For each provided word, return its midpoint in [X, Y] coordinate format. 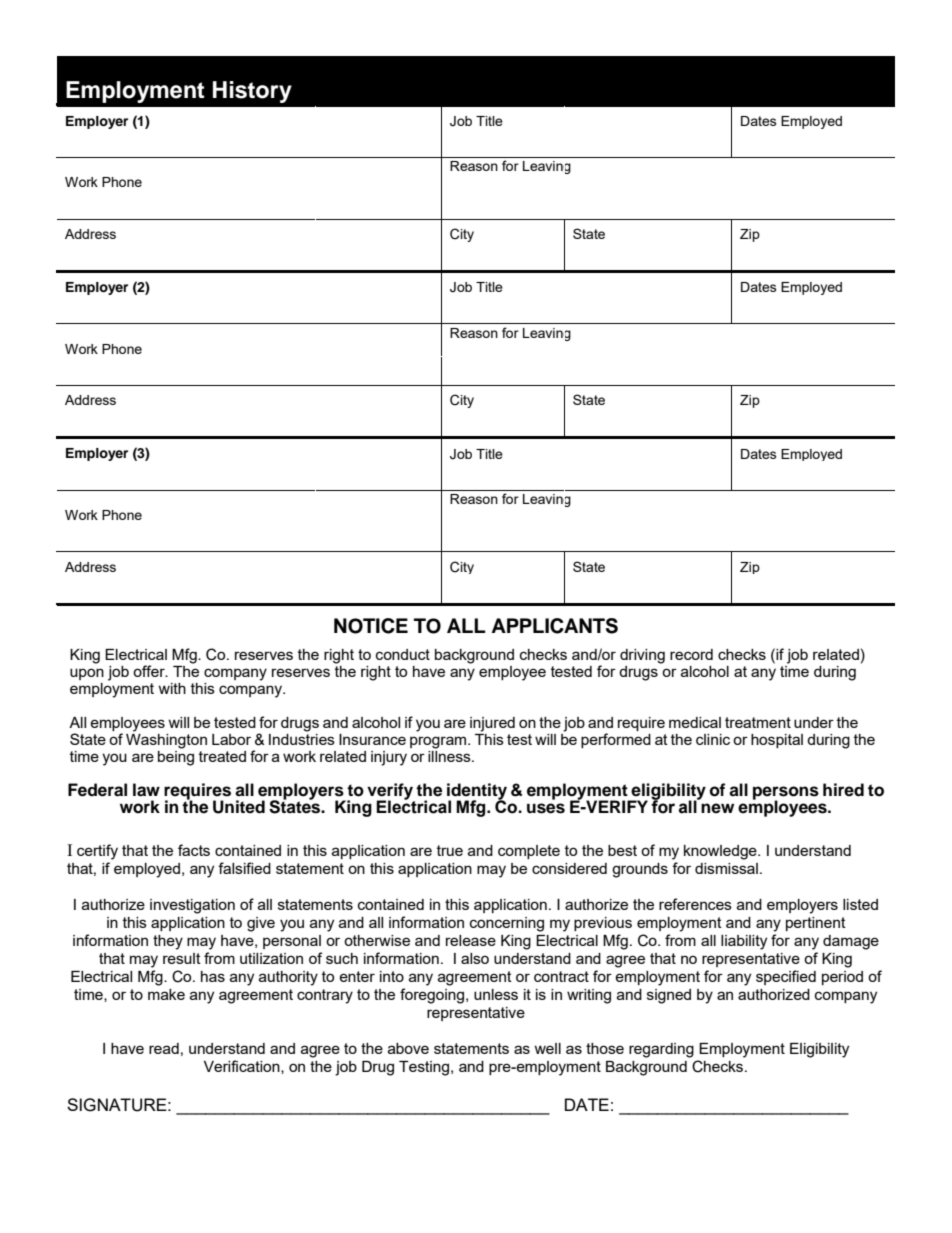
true [450, 850]
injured [492, 724]
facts [194, 850]
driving [642, 656]
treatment [758, 722]
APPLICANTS [554, 626]
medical [695, 722]
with [172, 688]
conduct [403, 654]
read [164, 1048]
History [252, 92]
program [439, 742]
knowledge [721, 852]
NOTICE [371, 626]
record [691, 654]
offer [150, 671]
